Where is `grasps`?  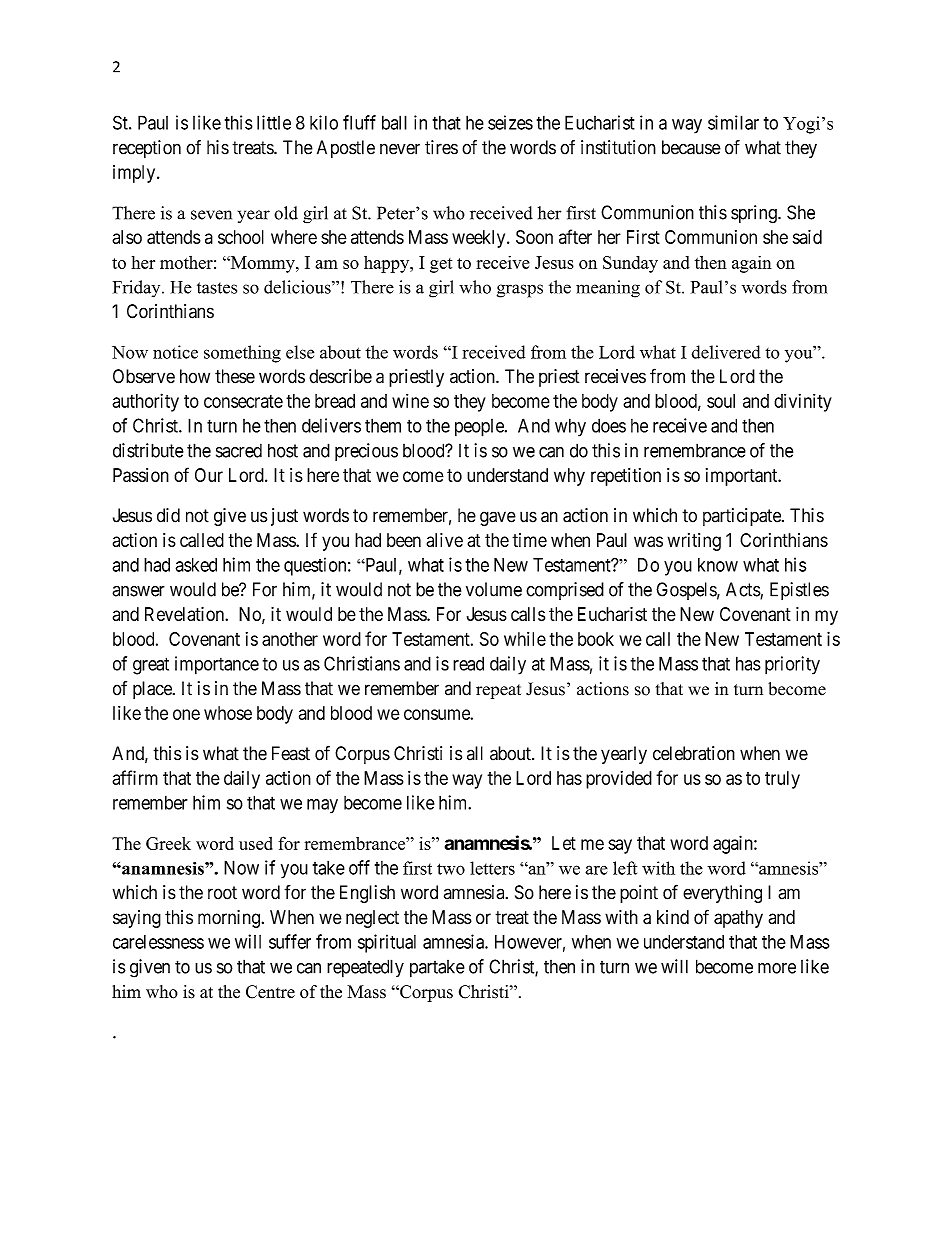 grasps is located at coordinates (520, 291).
